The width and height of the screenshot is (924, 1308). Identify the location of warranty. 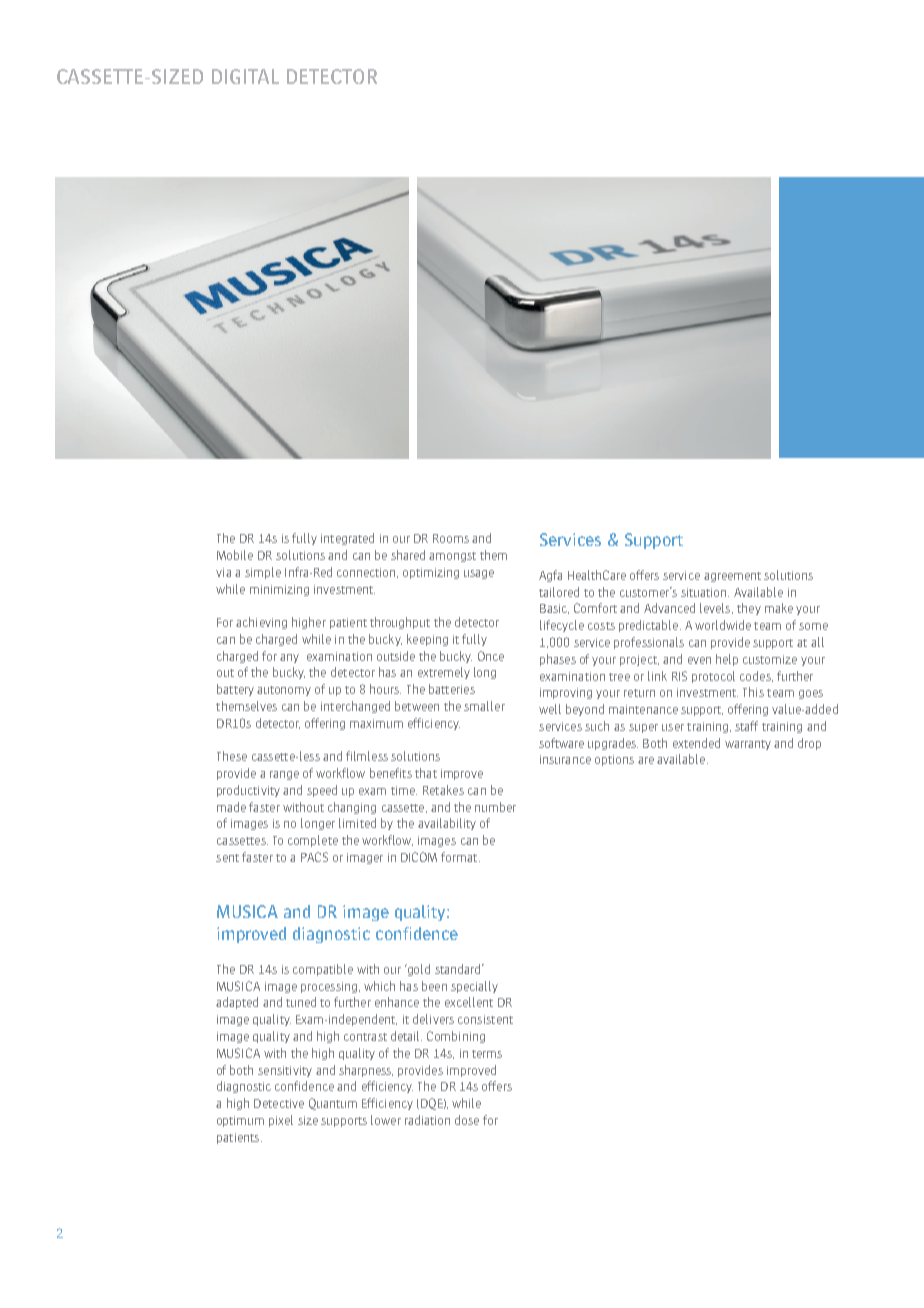
(748, 745).
